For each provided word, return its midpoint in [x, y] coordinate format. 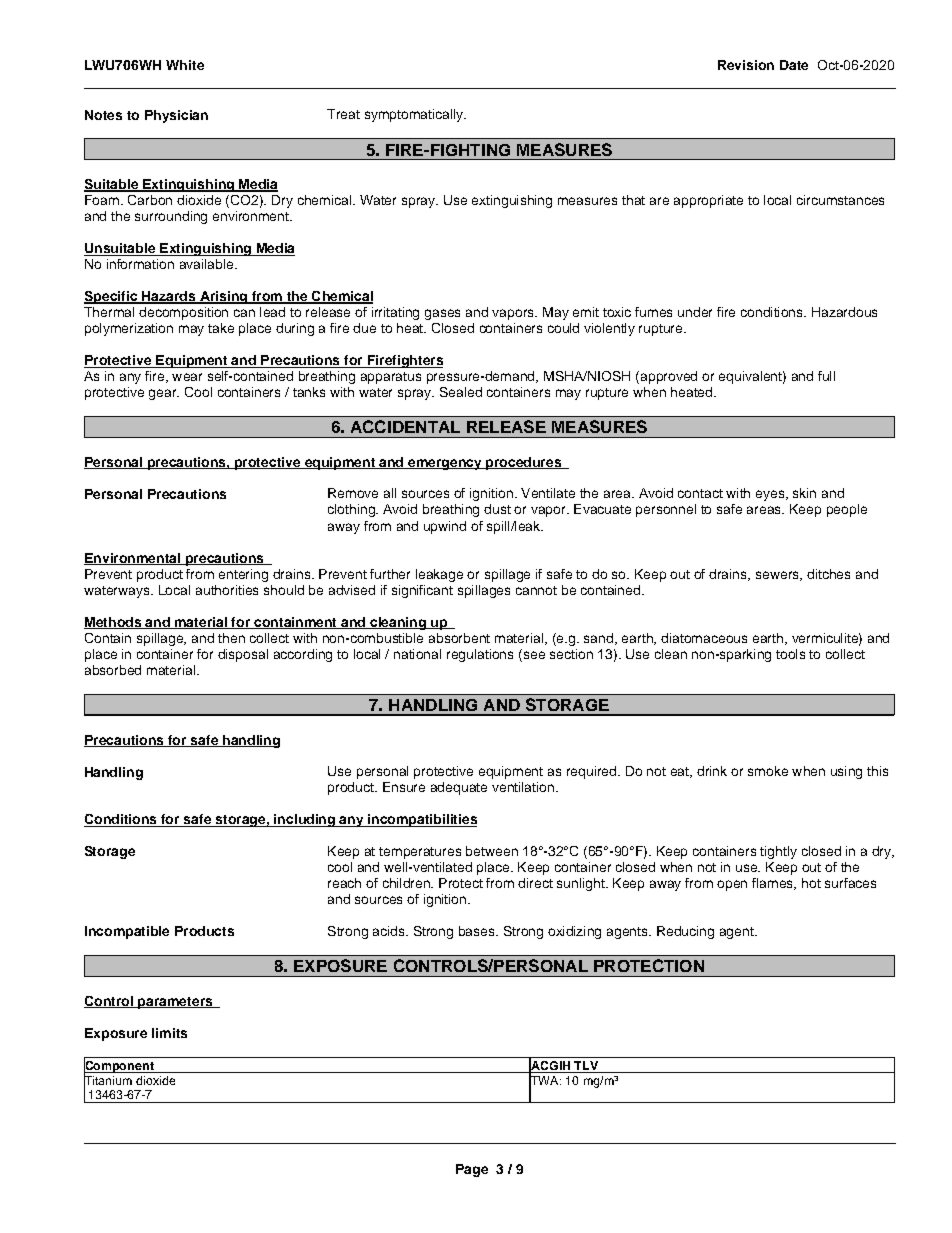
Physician [176, 116]
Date [794, 65]
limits [169, 1033]
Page [472, 1170]
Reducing [685, 932]
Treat [343, 114]
